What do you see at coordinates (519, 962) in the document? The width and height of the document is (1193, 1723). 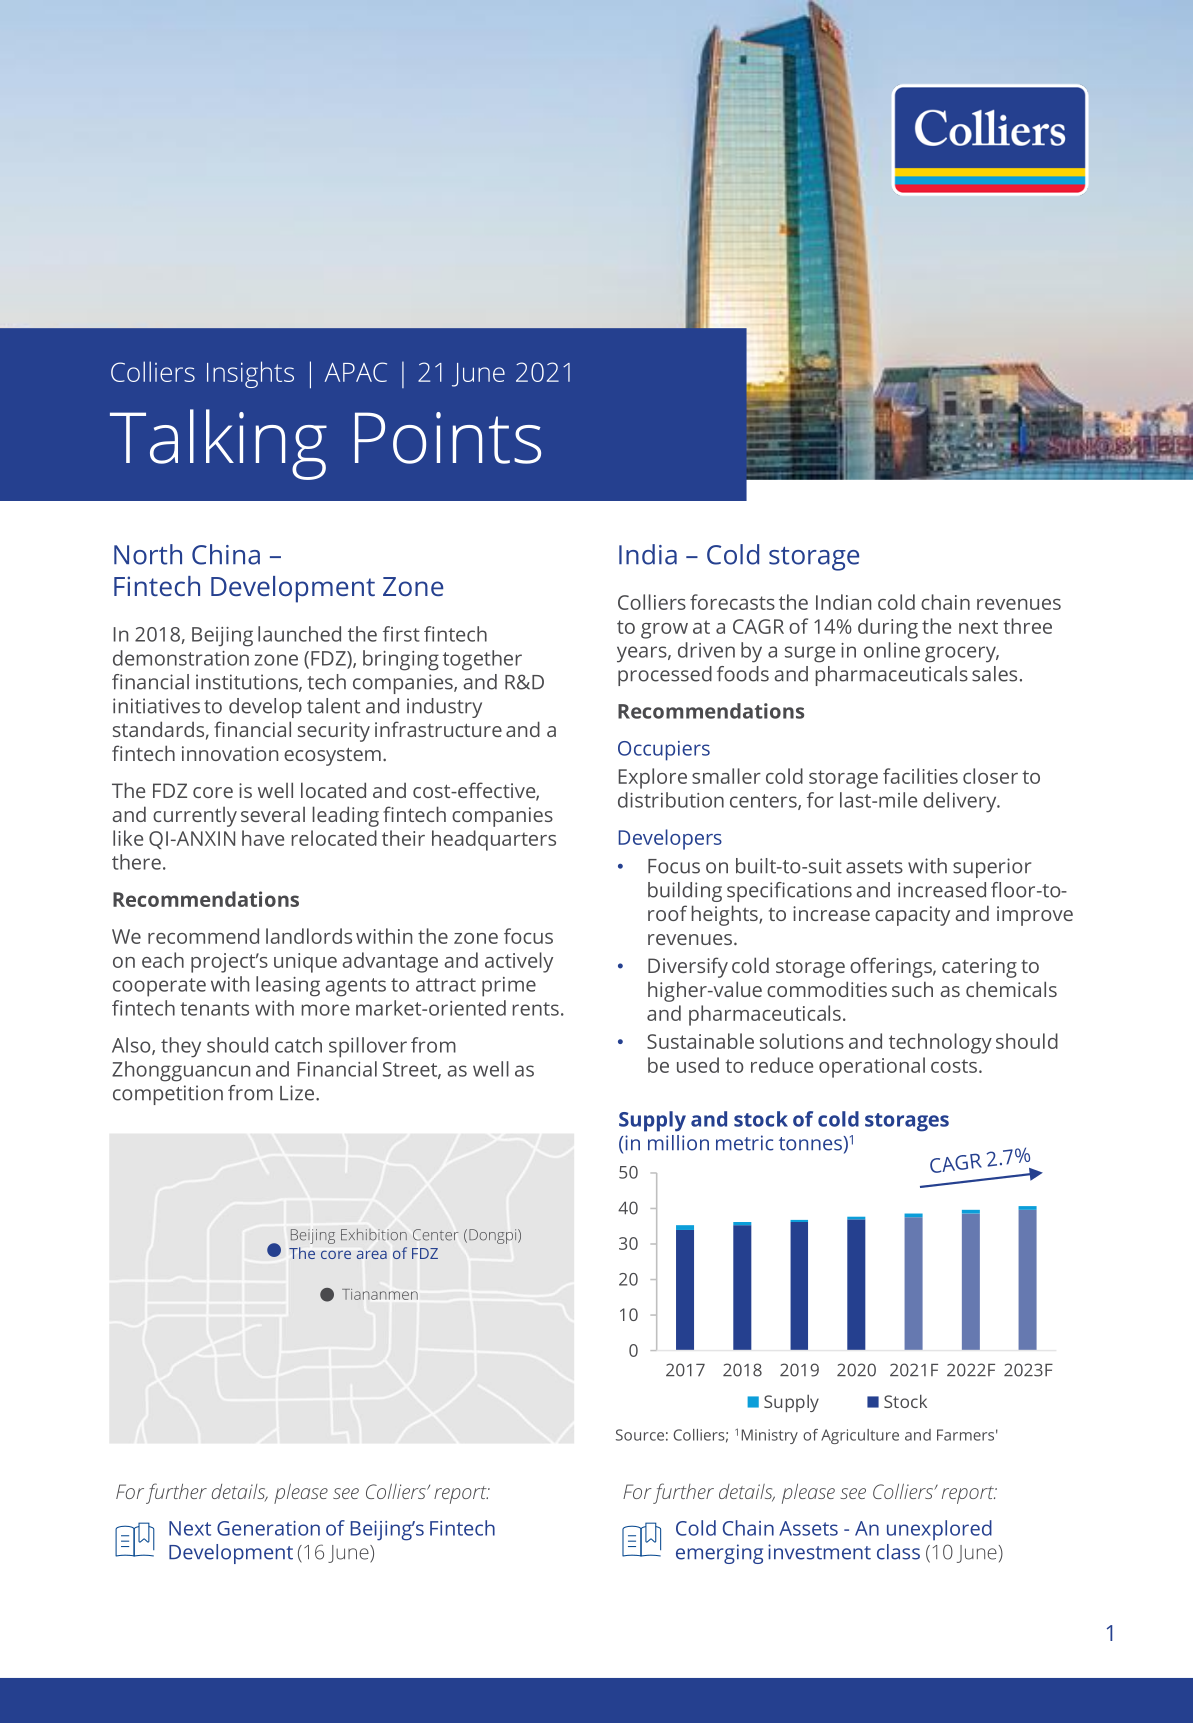 I see `actively` at bounding box center [519, 962].
